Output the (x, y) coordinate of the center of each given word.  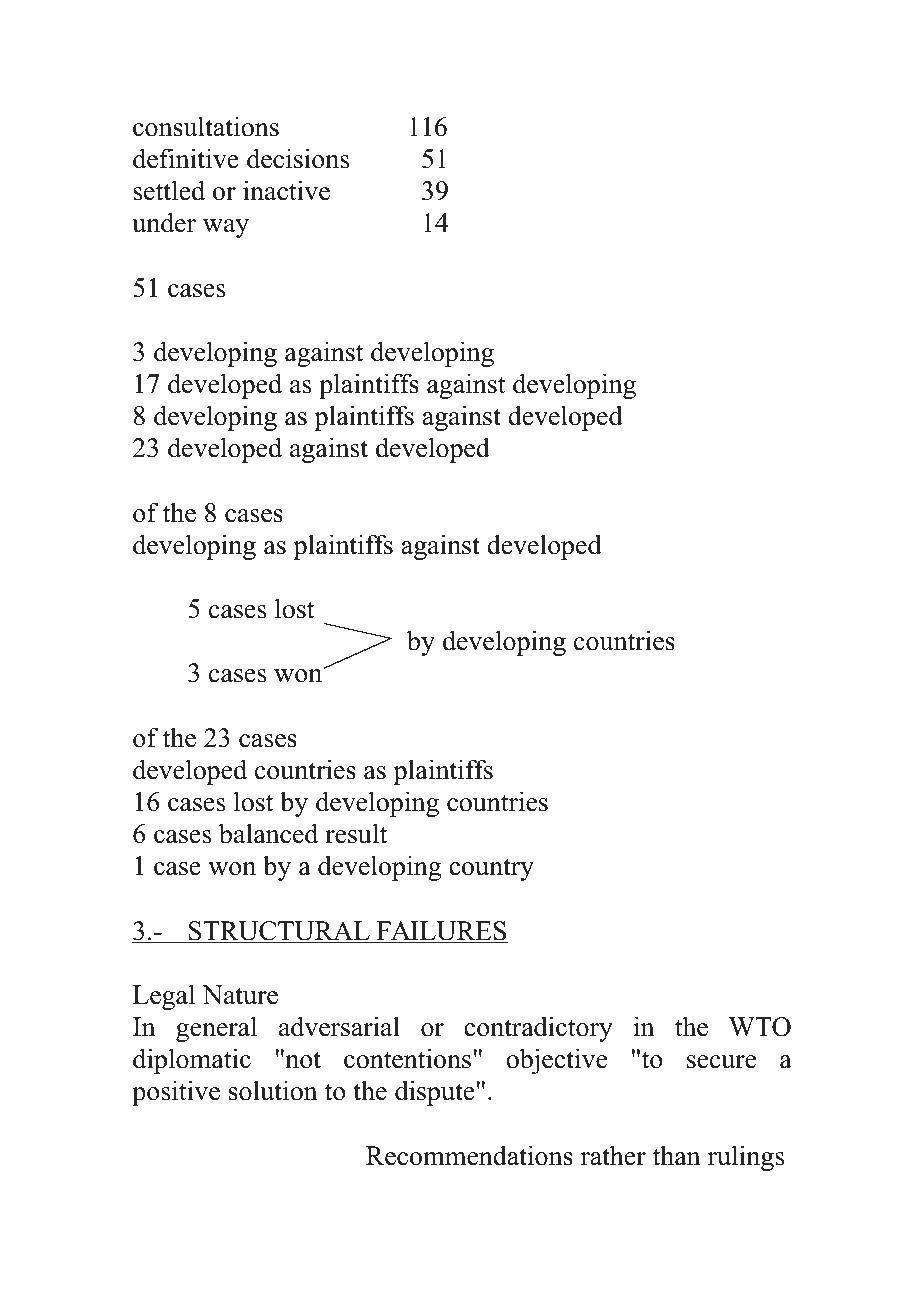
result (356, 833)
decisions (298, 158)
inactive (286, 190)
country (491, 869)
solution (273, 1090)
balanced (268, 833)
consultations (206, 126)
